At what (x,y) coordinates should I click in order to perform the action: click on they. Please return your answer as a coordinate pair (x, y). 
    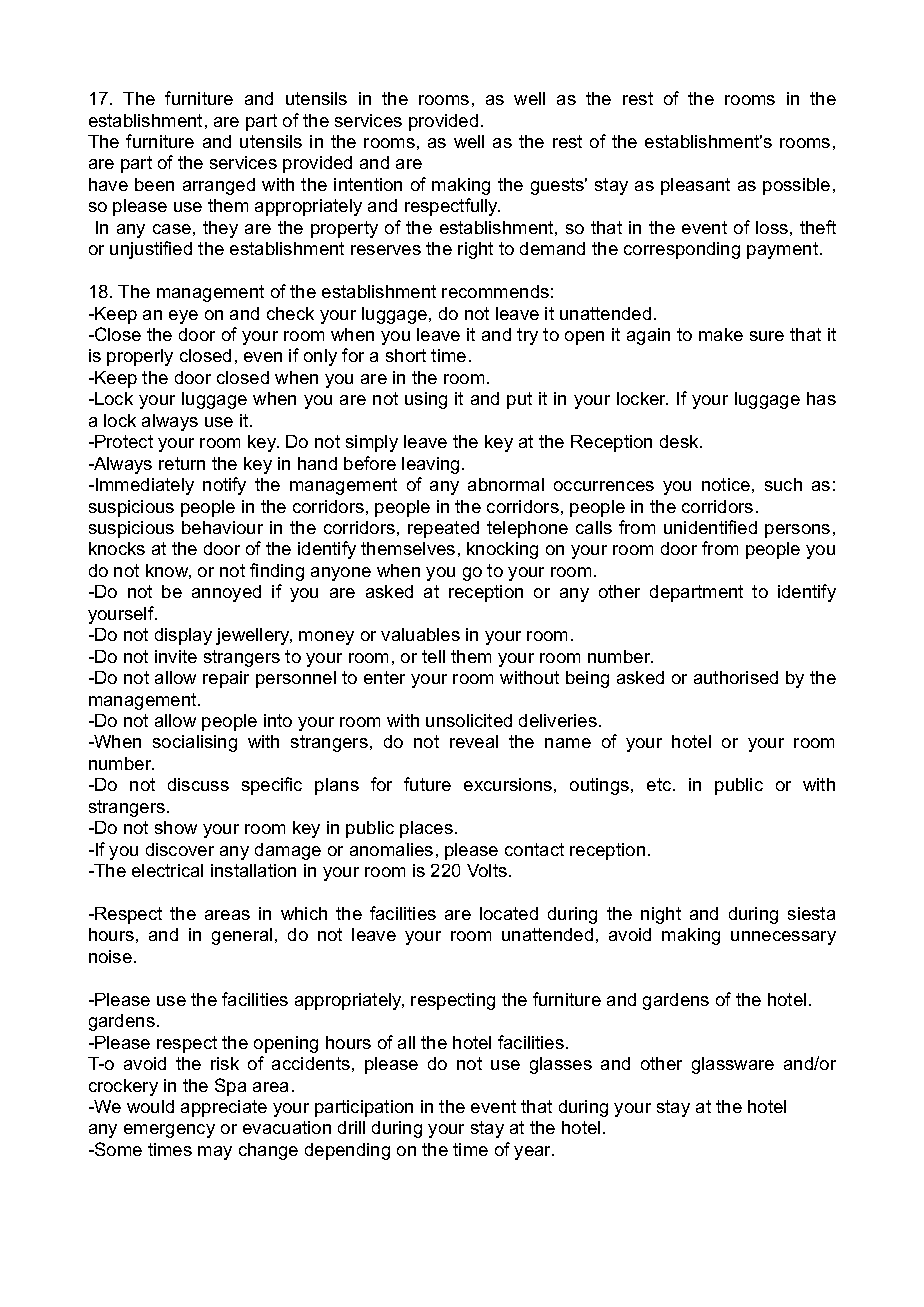
    Looking at the image, I should click on (220, 229).
